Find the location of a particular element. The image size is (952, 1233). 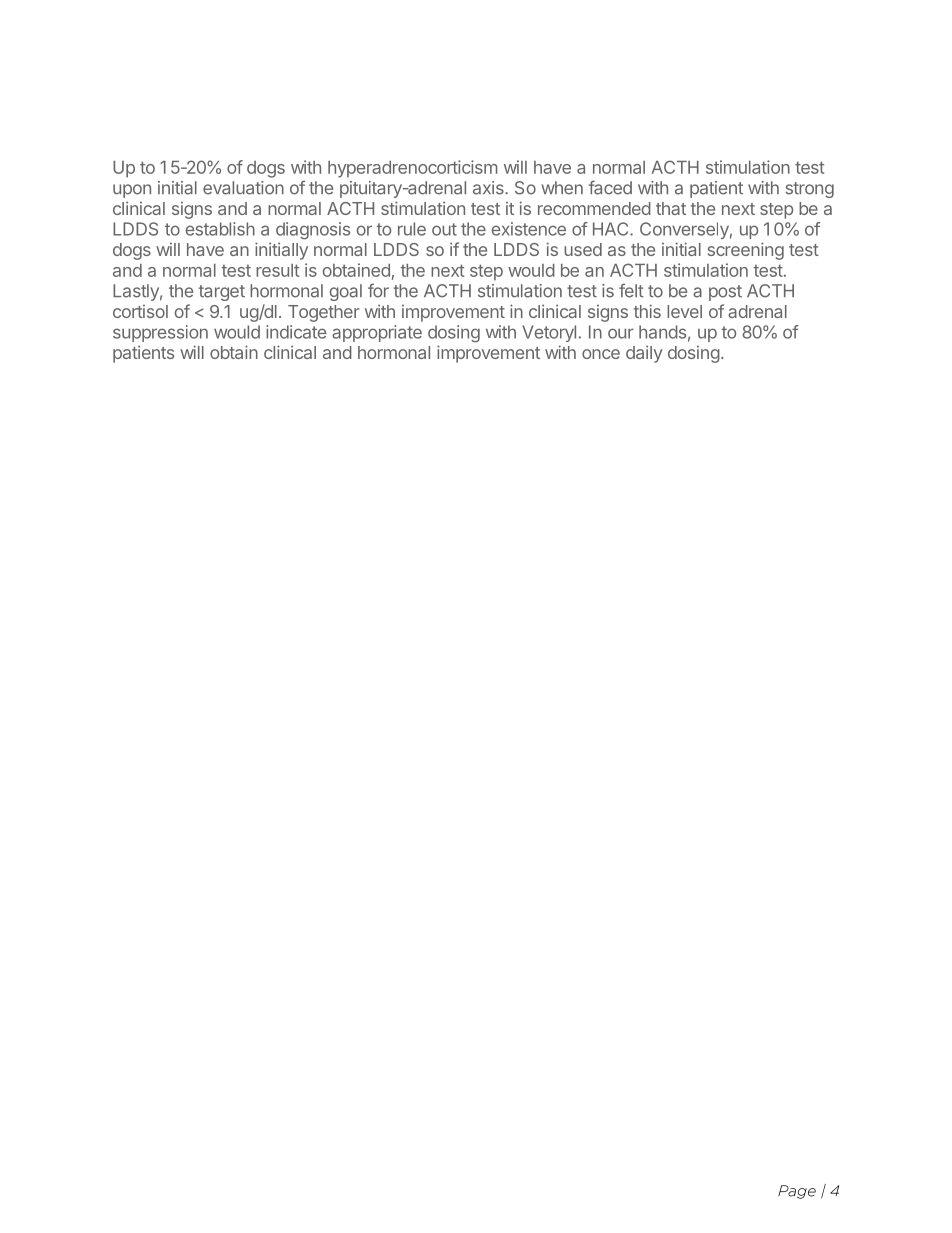

out is located at coordinates (444, 229).
